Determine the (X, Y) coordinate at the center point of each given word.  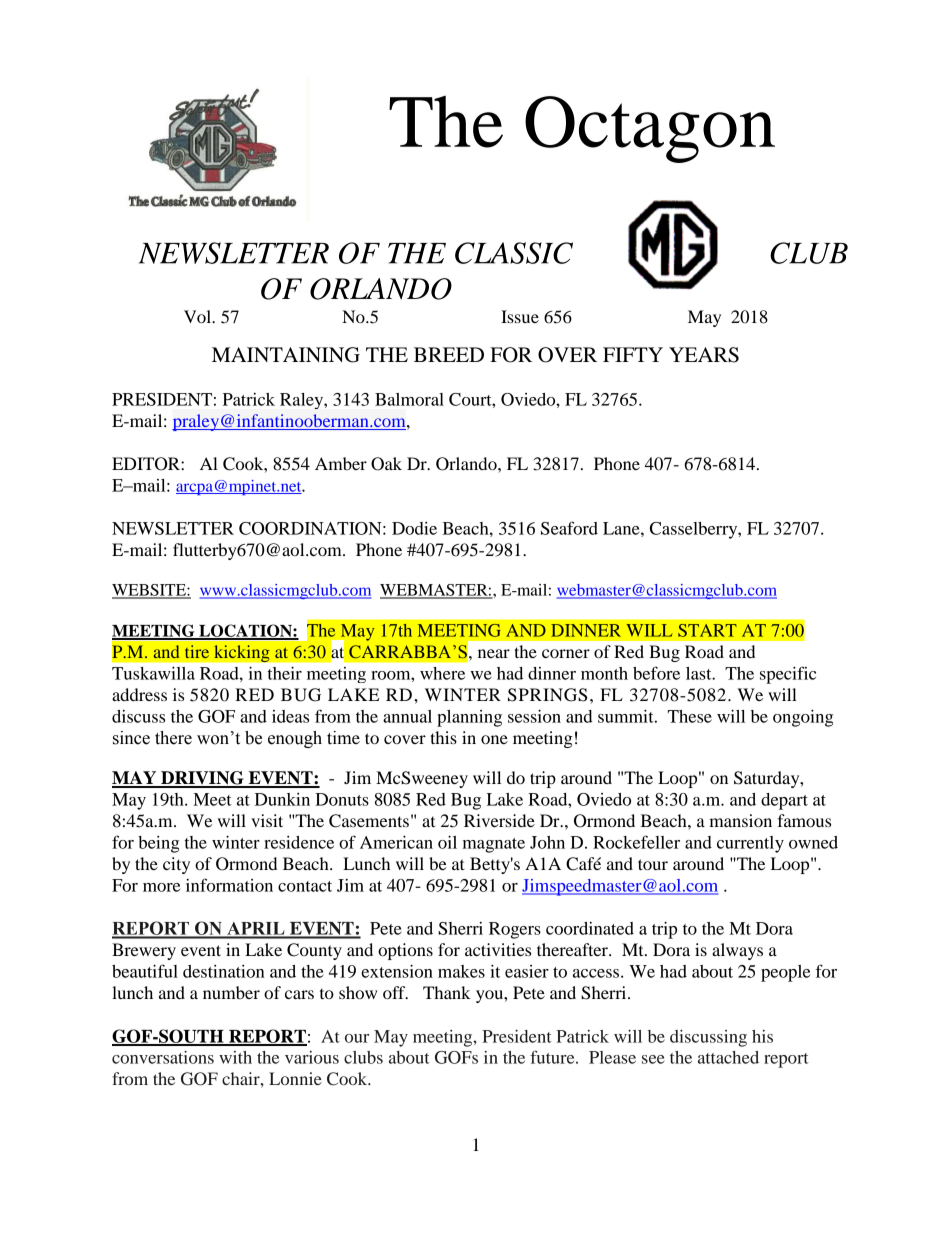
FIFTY (633, 354)
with (235, 1057)
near (494, 653)
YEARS (704, 355)
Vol (199, 316)
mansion (740, 820)
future (553, 1057)
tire (197, 651)
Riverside (499, 820)
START (707, 630)
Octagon (650, 129)
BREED (449, 354)
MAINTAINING (286, 355)
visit (267, 820)
